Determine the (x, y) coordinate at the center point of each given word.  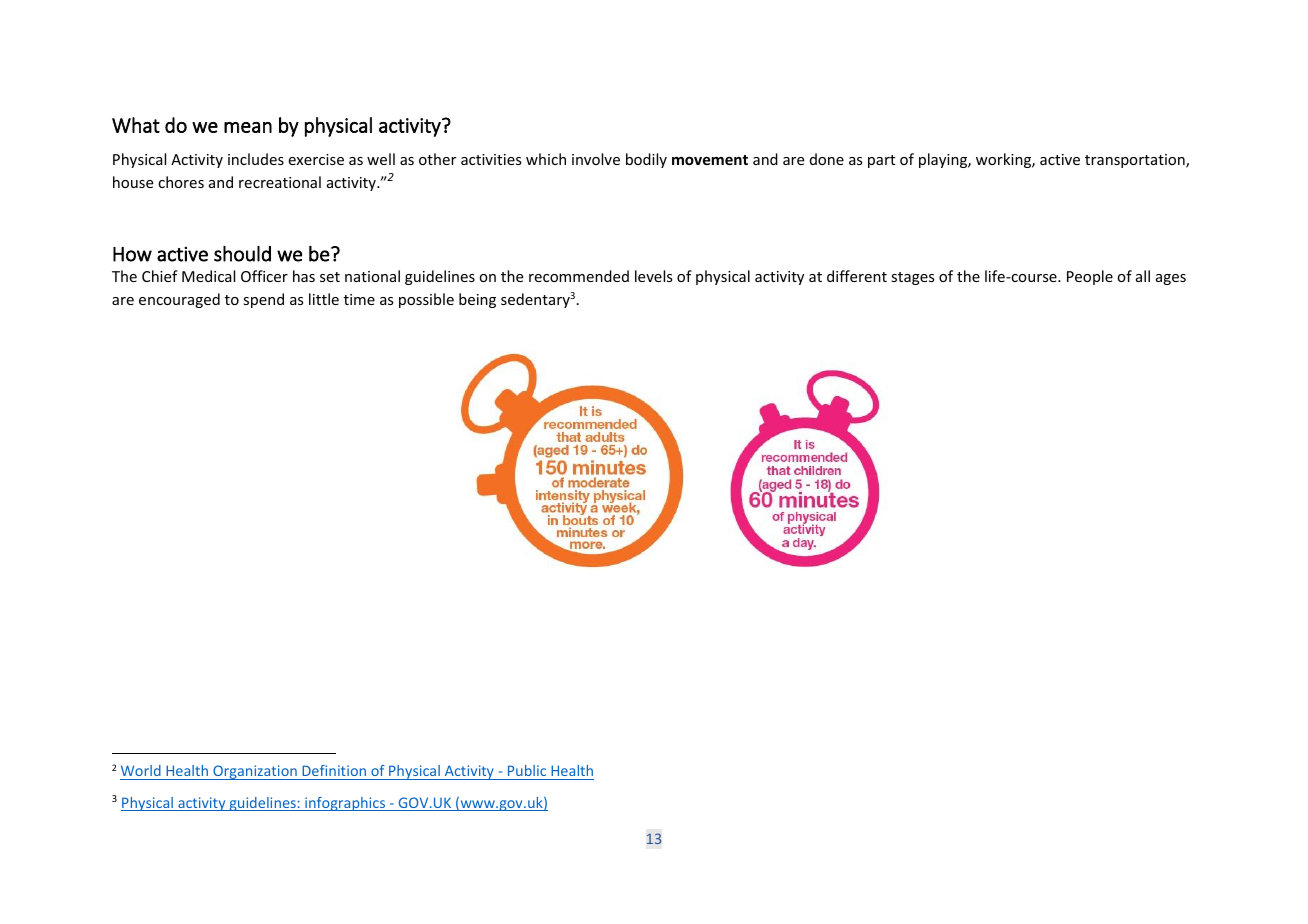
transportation (1136, 161)
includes (256, 159)
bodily (646, 160)
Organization (255, 772)
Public (527, 770)
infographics (345, 804)
